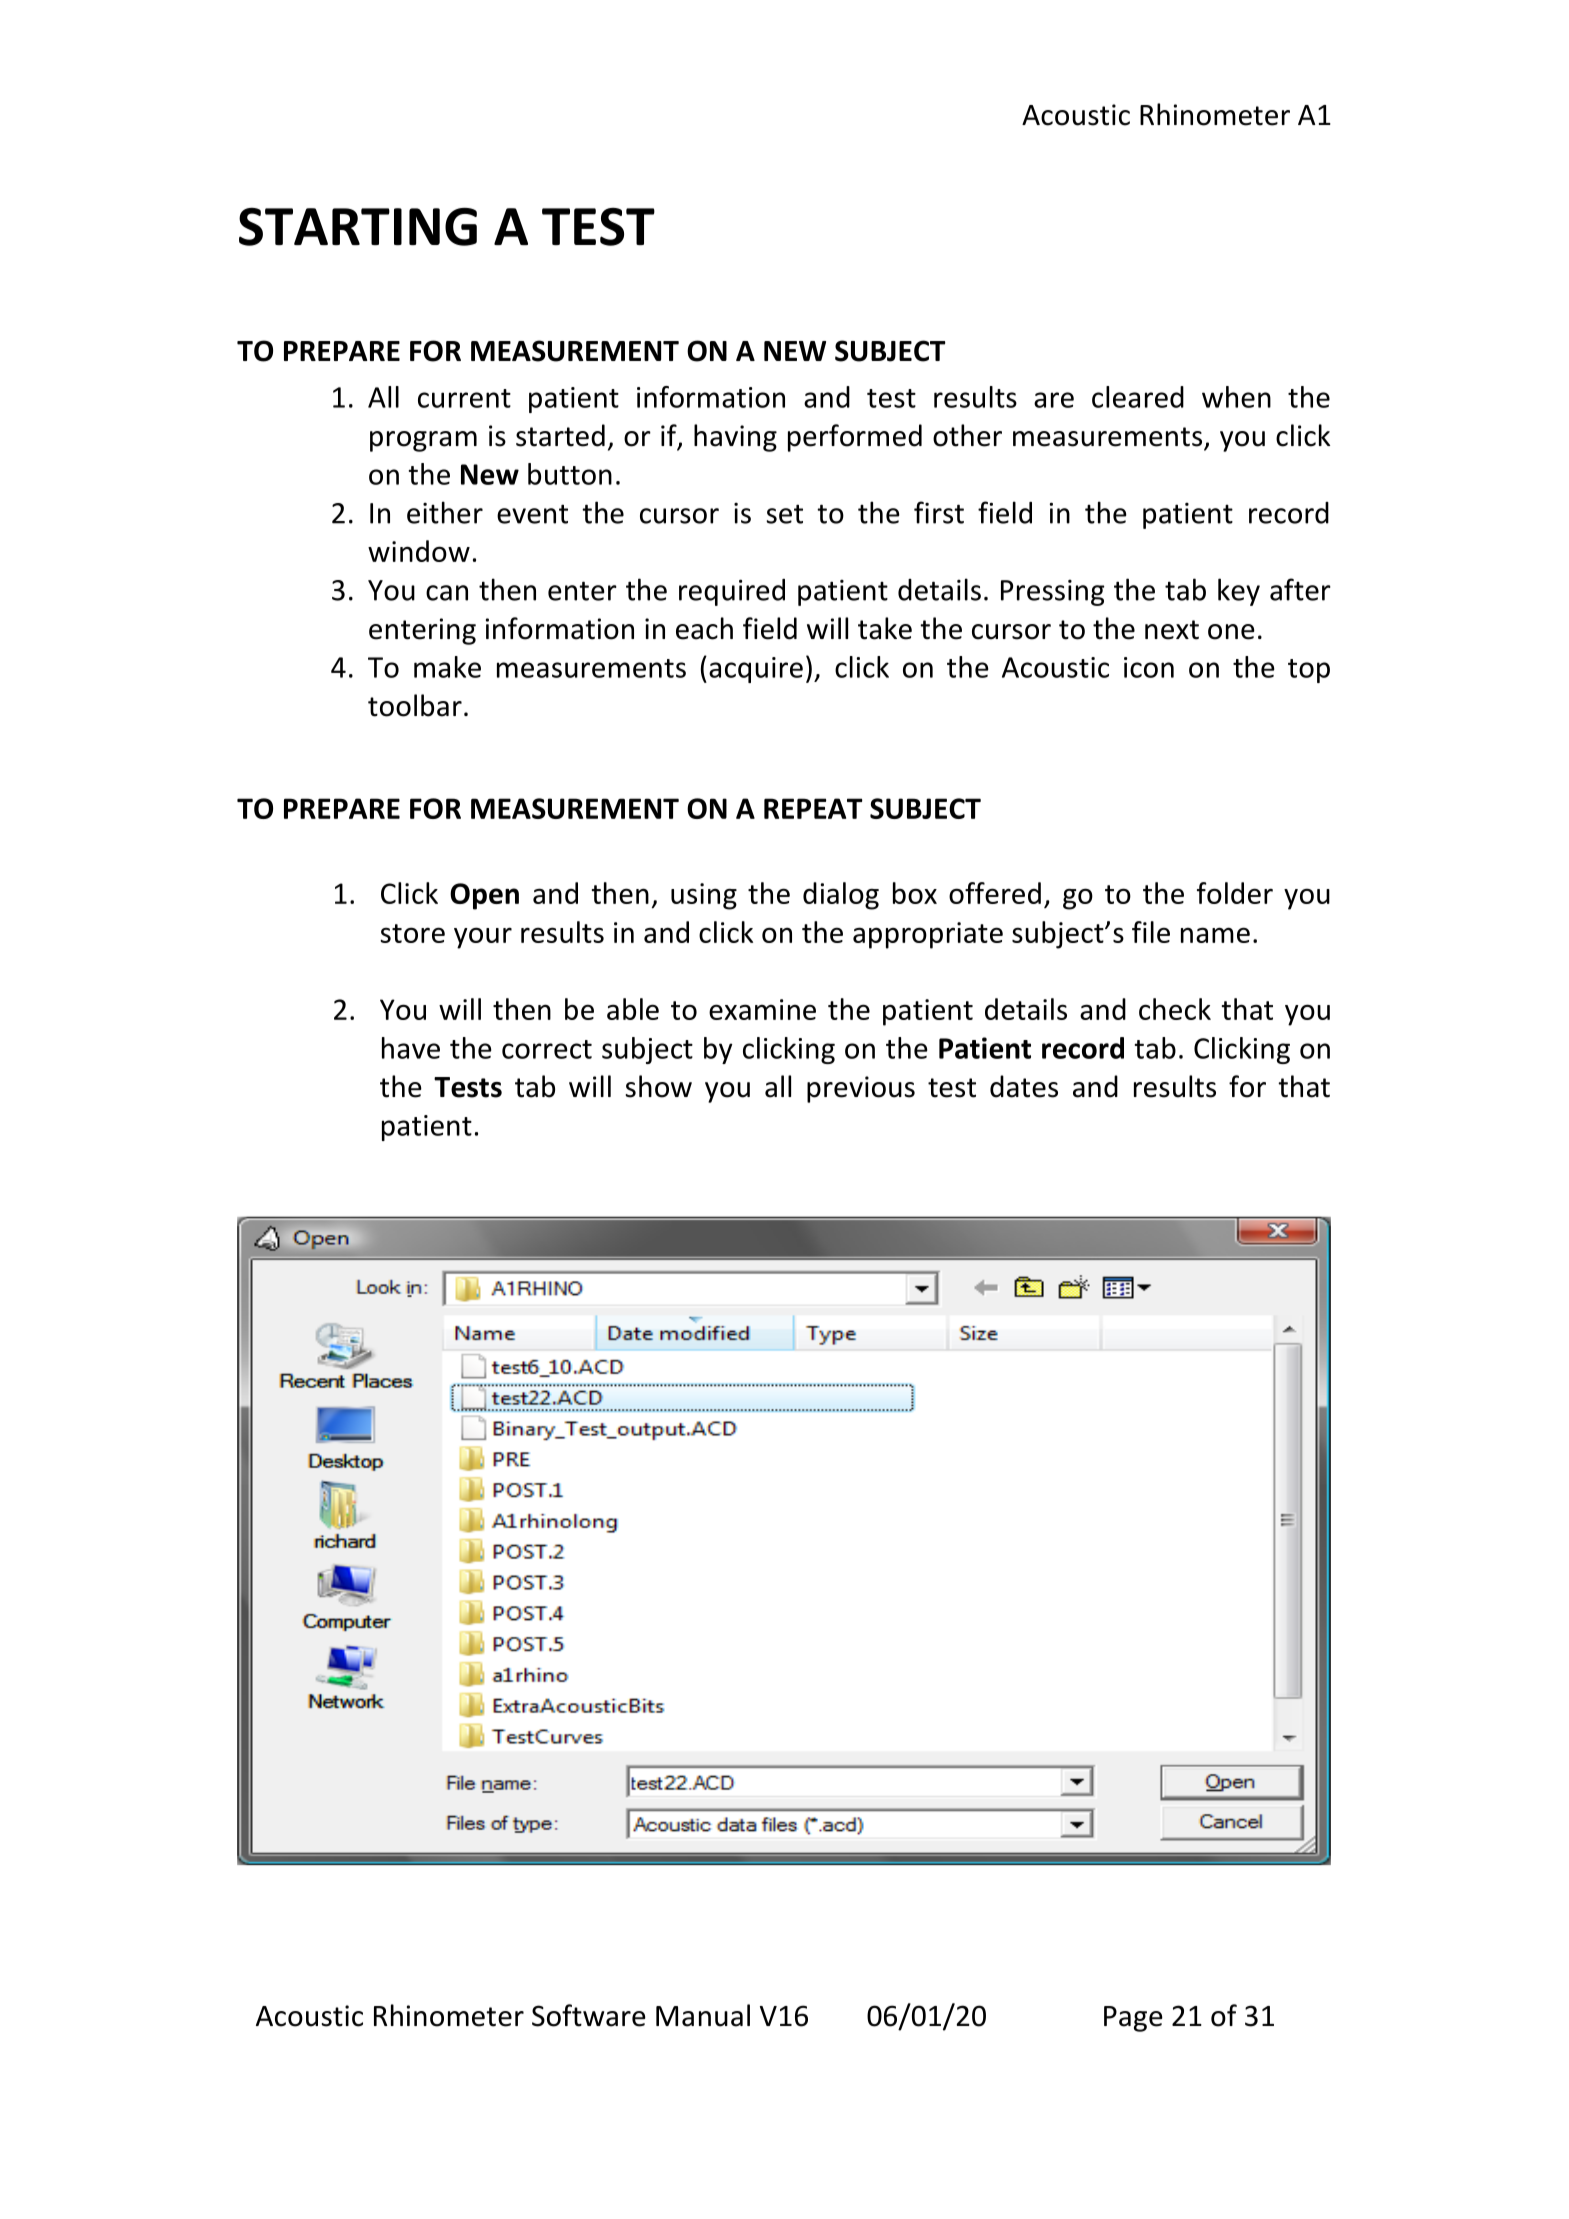 The height and width of the image is (2219, 1569). Describe the element at coordinates (1236, 397) in the image. I see `when` at that location.
